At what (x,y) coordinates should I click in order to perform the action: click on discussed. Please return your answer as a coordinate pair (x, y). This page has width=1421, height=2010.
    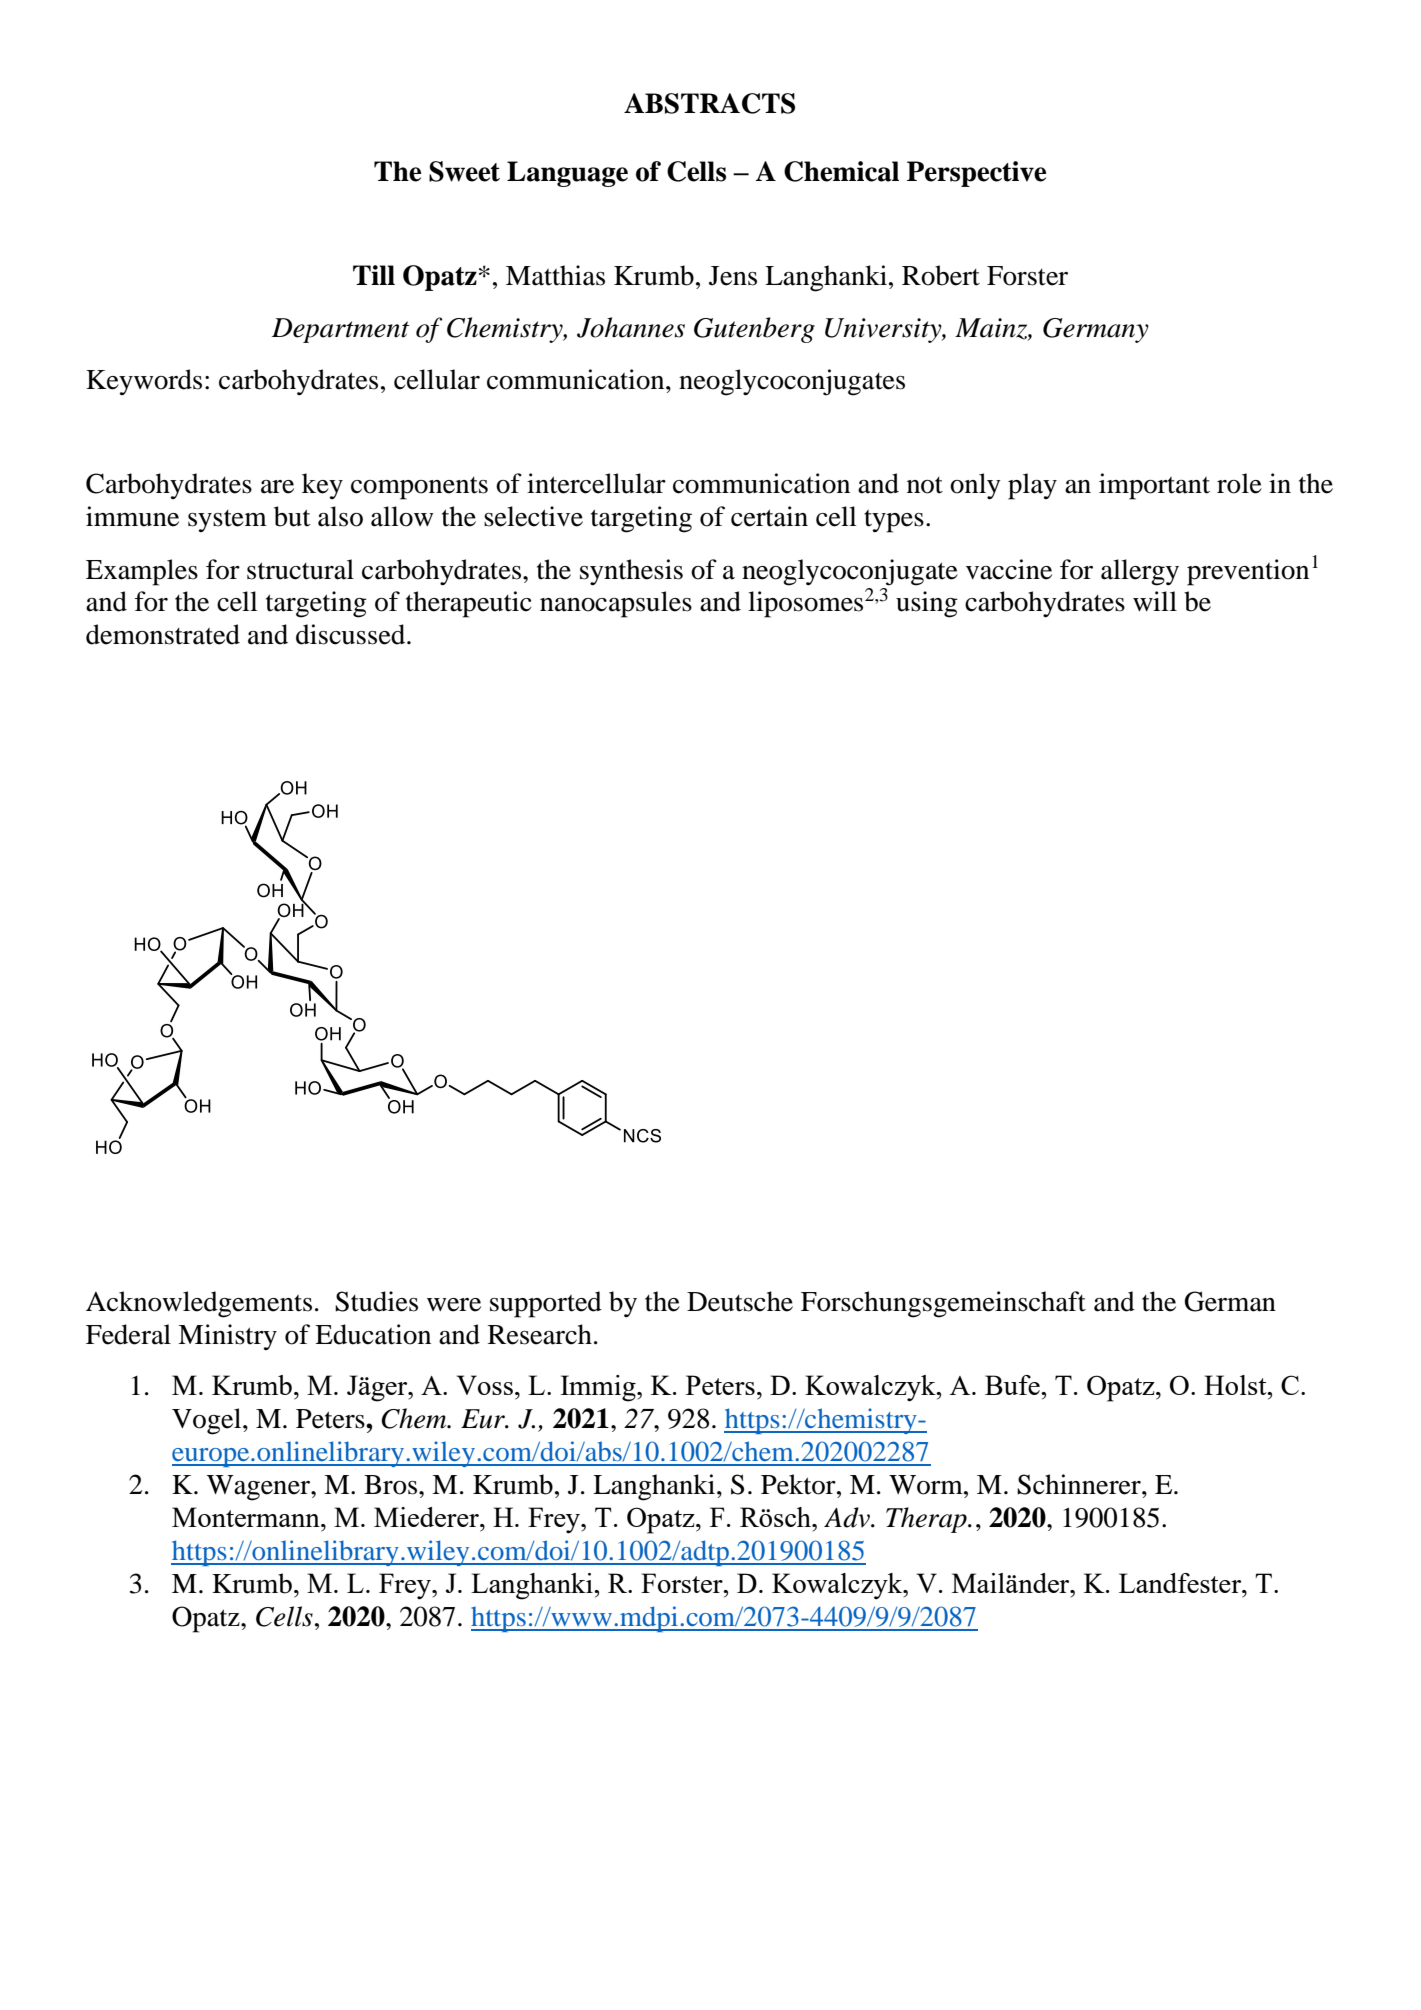
    Looking at the image, I should click on (352, 634).
